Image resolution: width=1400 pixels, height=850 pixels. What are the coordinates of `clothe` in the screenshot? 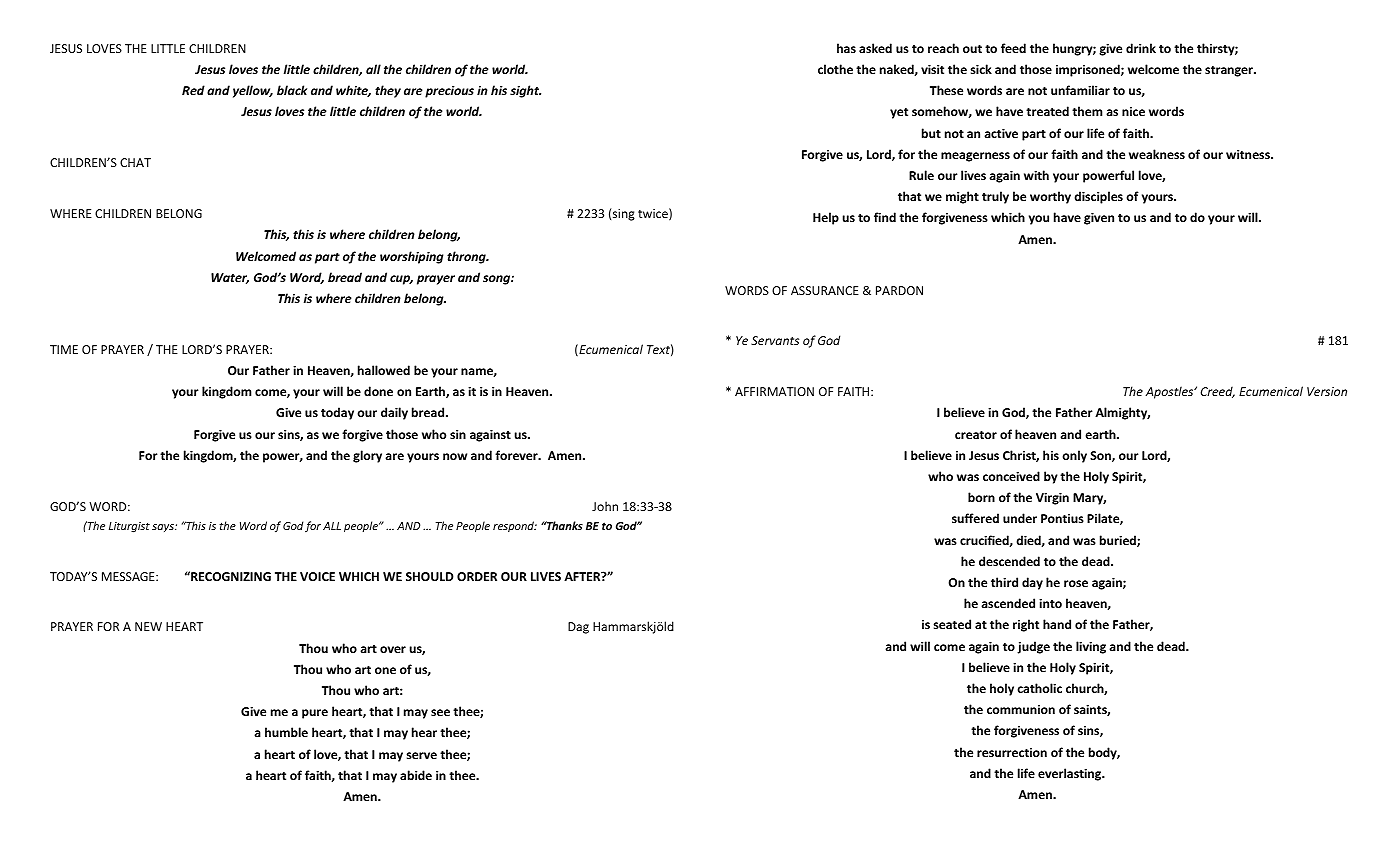 It's located at (835, 69).
